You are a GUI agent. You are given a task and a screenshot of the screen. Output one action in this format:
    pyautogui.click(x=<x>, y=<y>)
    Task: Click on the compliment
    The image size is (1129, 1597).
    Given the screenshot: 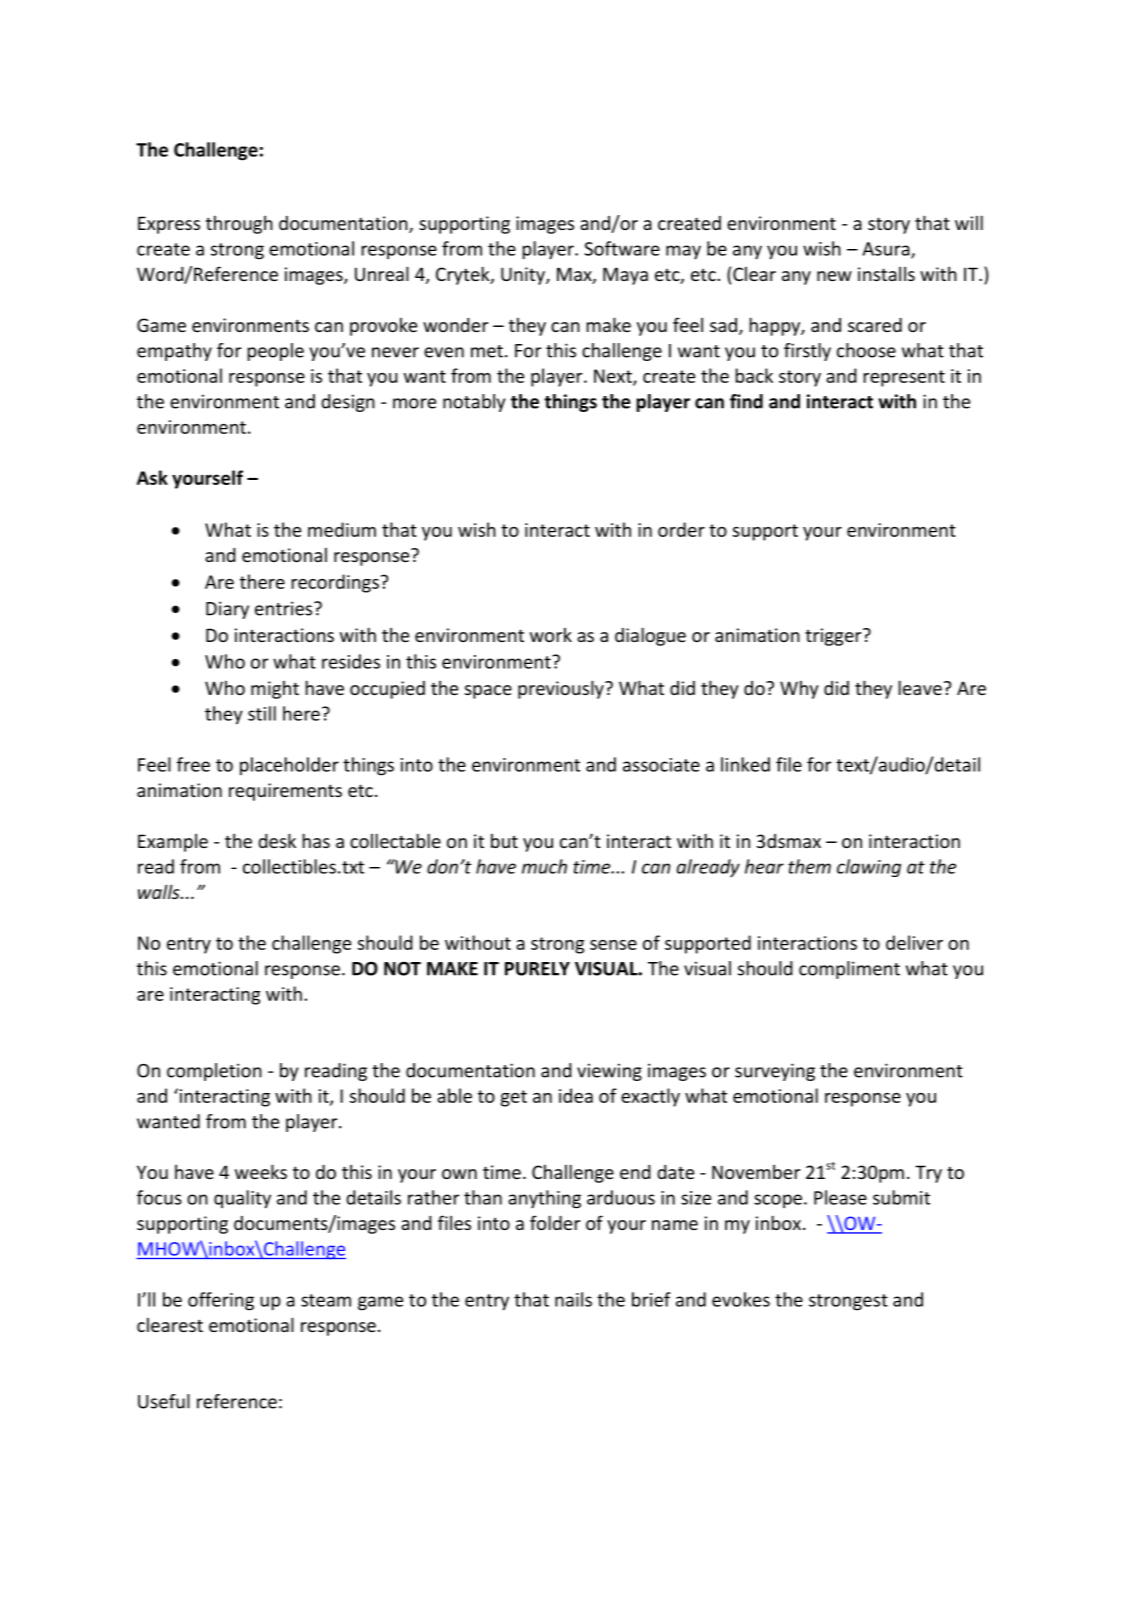 What is the action you would take?
    pyautogui.click(x=849, y=970)
